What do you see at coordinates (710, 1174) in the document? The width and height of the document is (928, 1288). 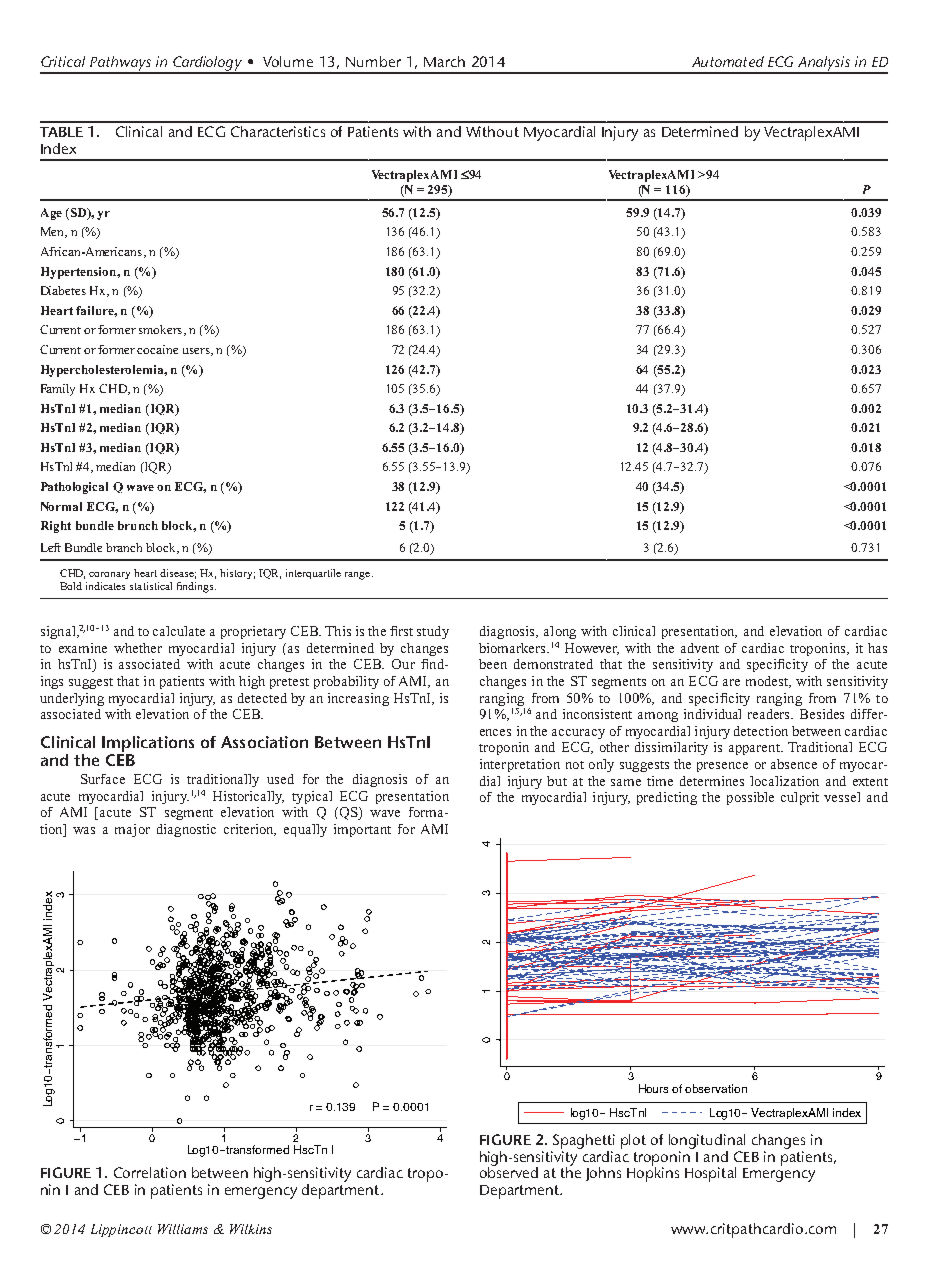 I see `Hospital` at bounding box center [710, 1174].
